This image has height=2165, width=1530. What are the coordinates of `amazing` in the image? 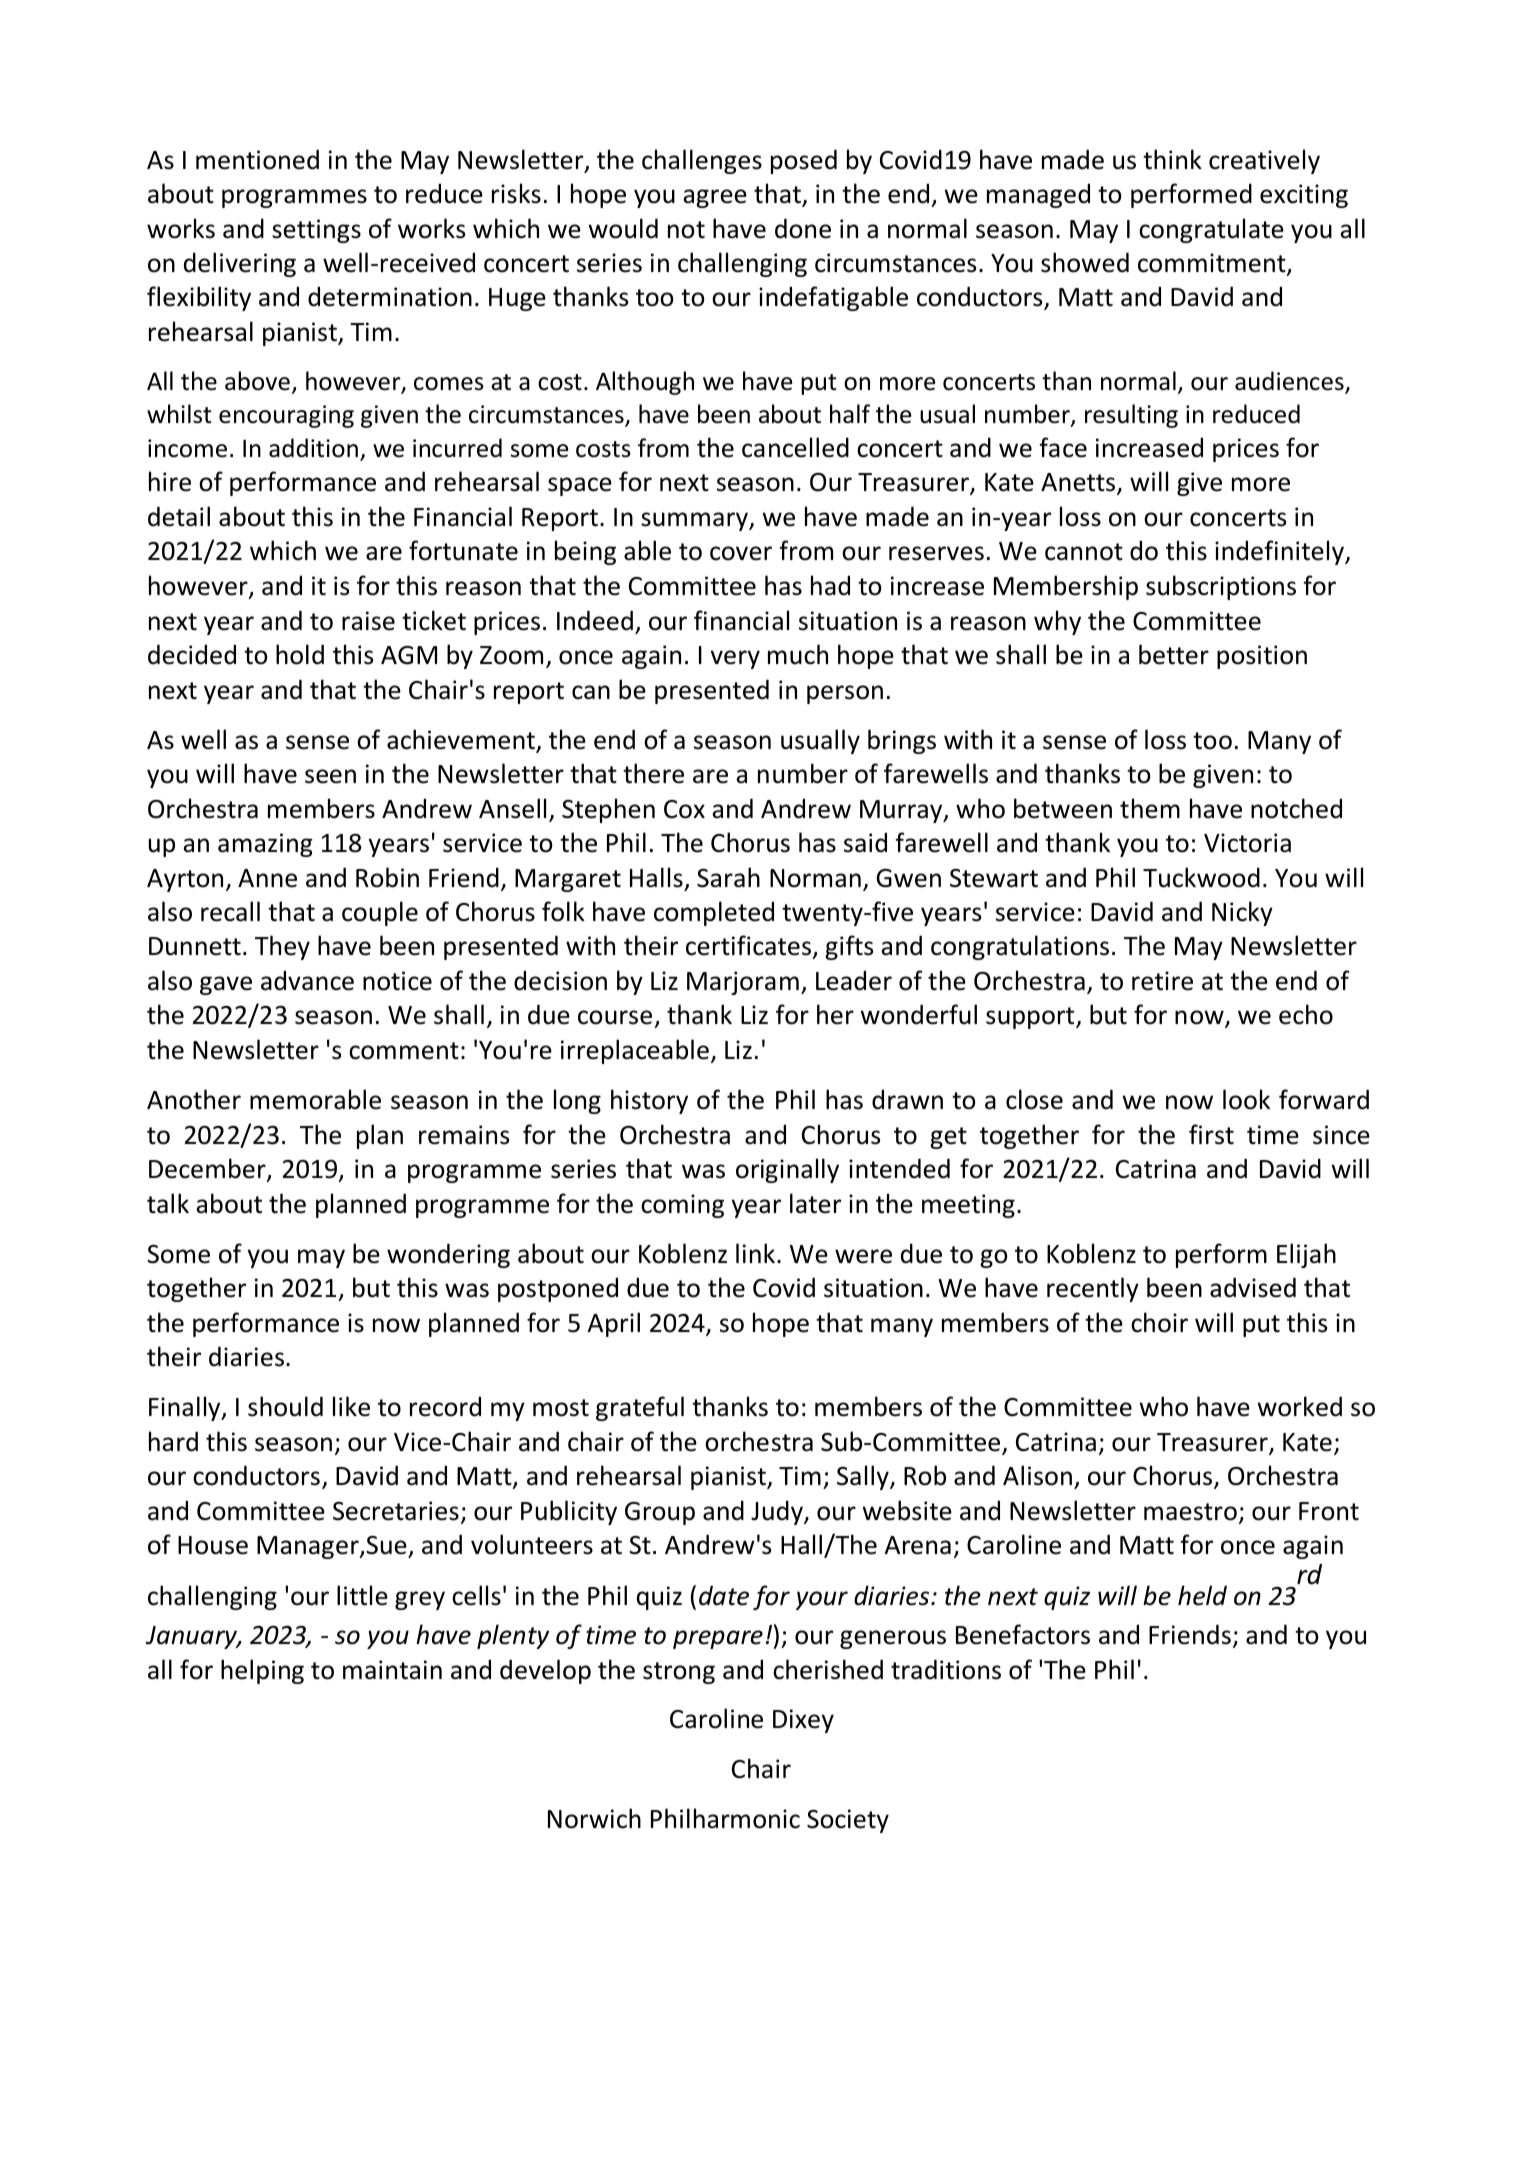 It's located at (265, 845).
